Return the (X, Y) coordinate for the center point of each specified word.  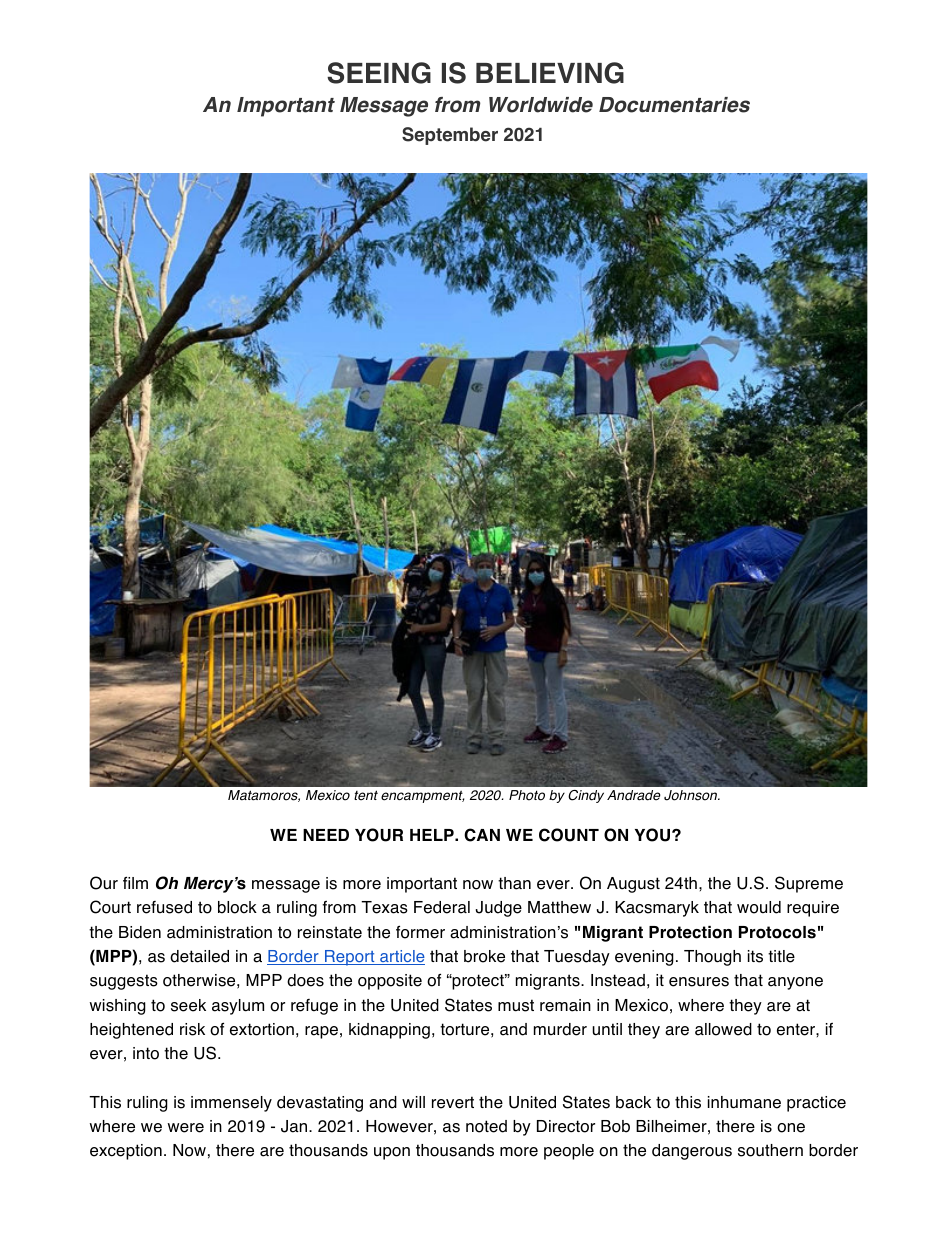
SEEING (379, 73)
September (450, 136)
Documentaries (674, 105)
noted (486, 1126)
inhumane (744, 1102)
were (186, 1128)
